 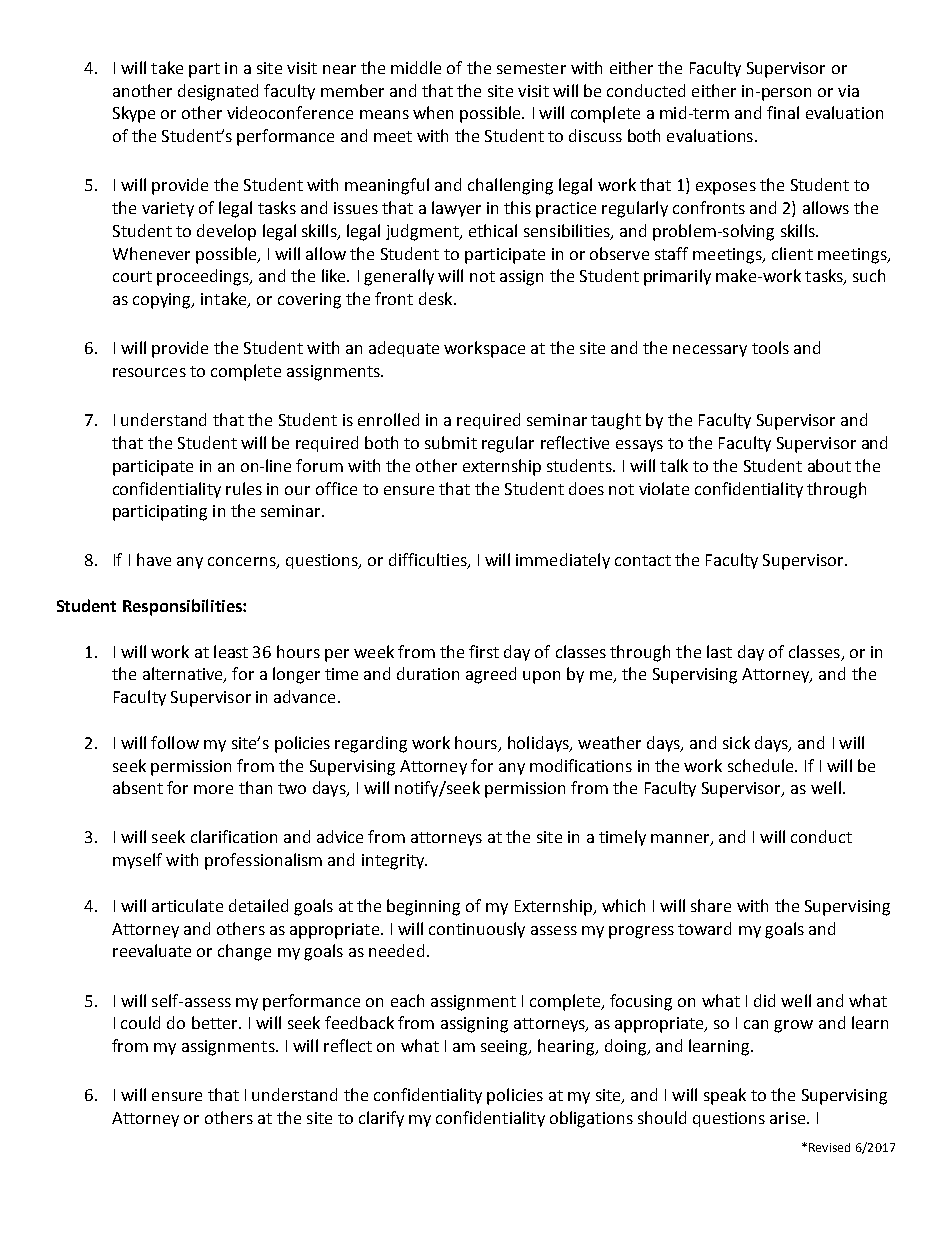 What do you see at coordinates (711, 905) in the image?
I see `share` at bounding box center [711, 905].
